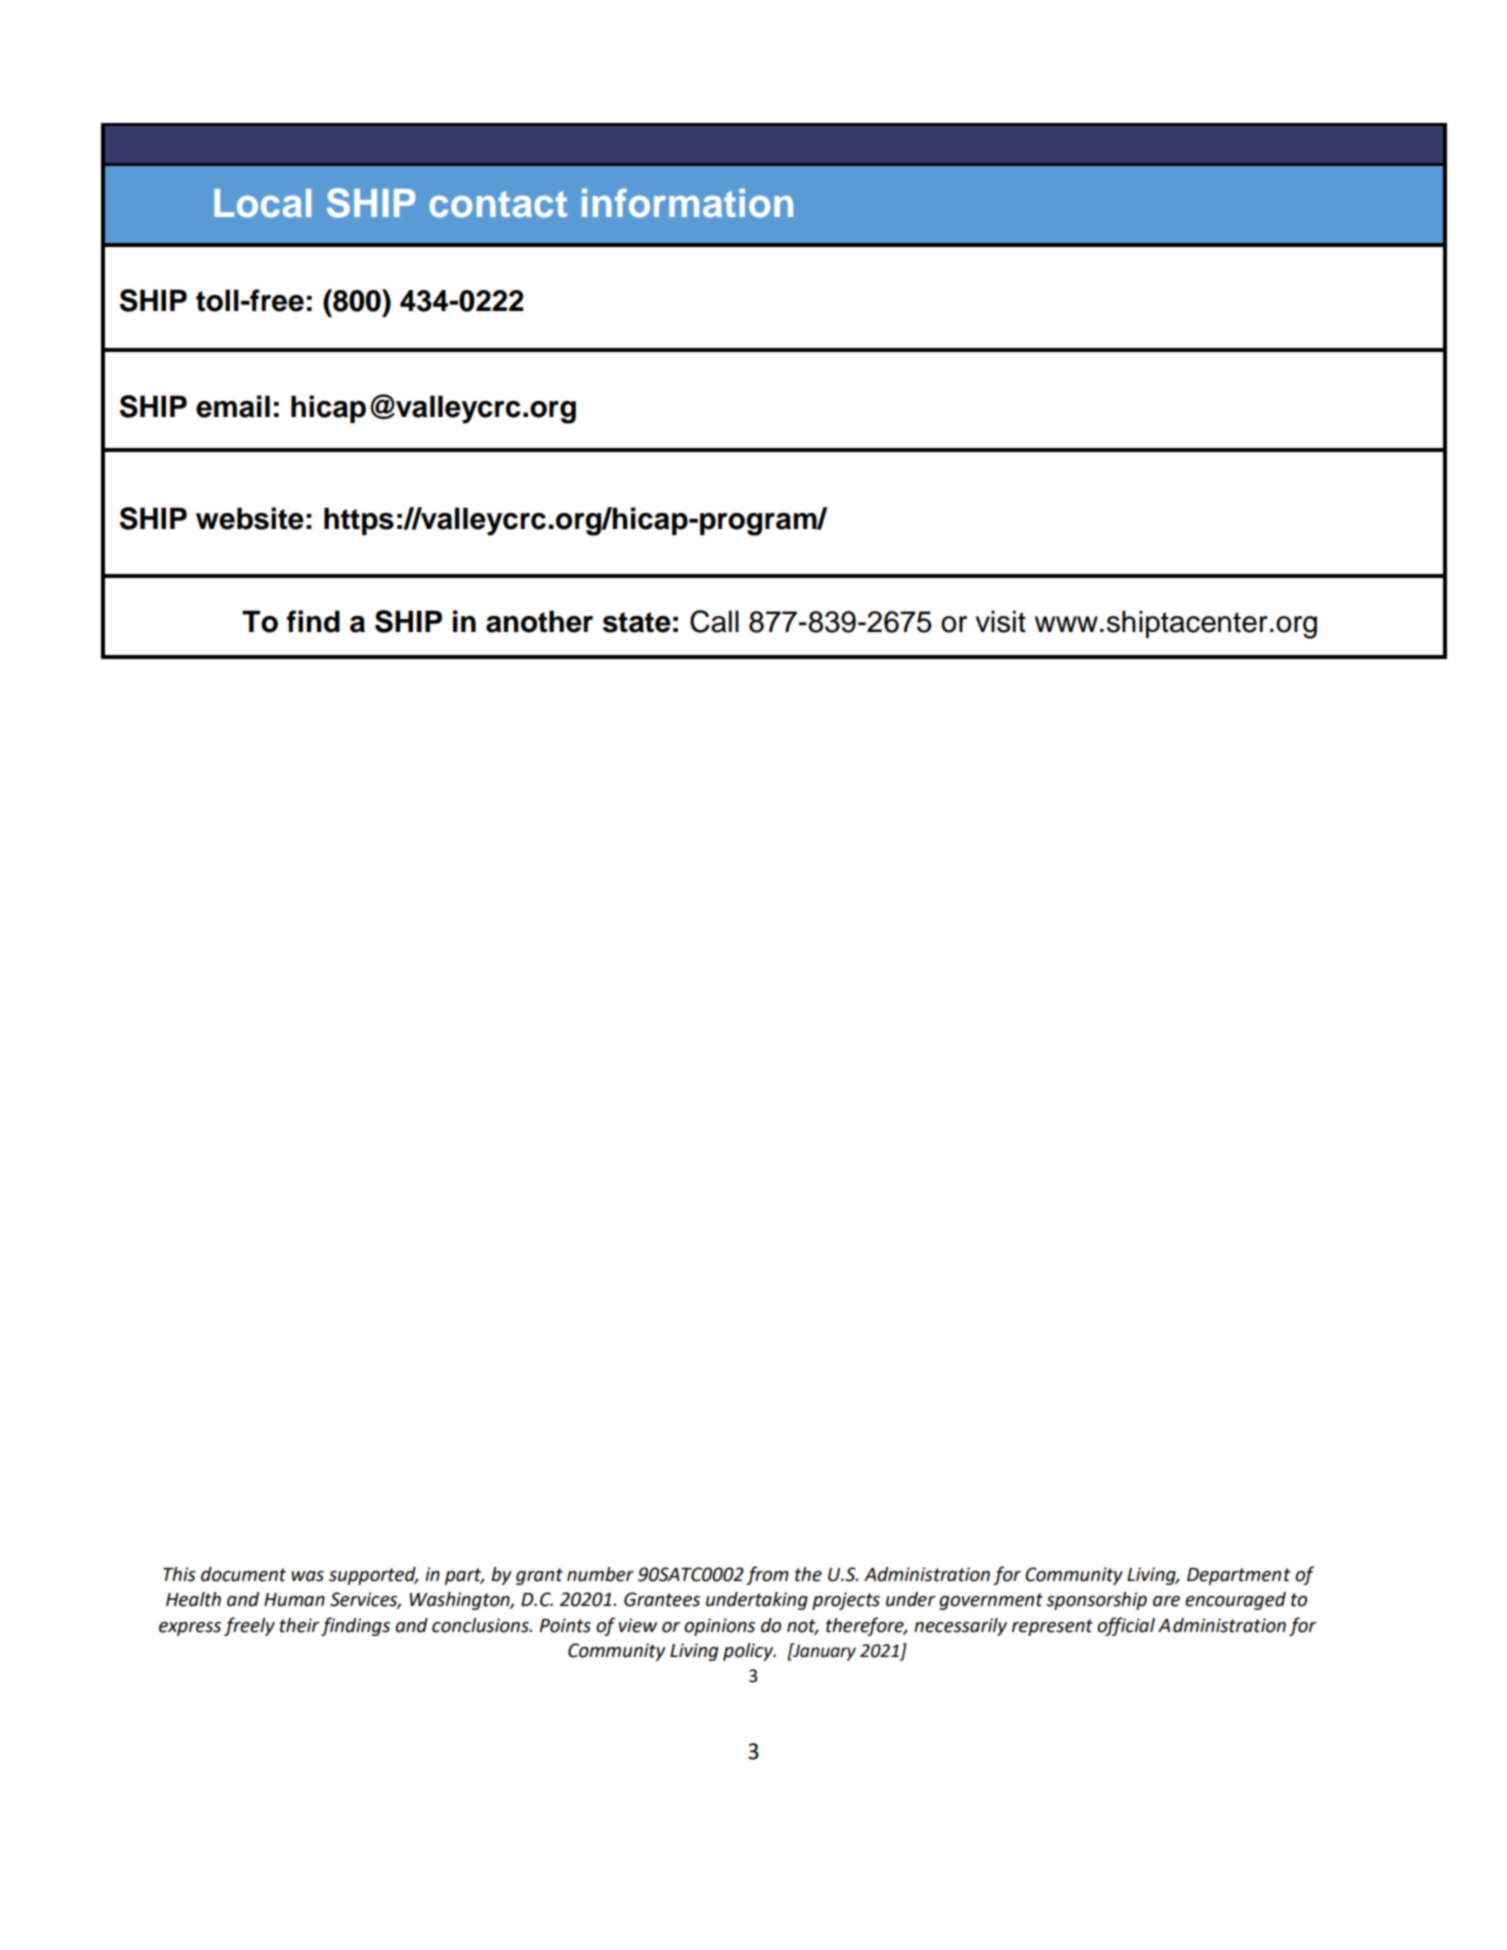  I want to click on from, so click(767, 1575).
